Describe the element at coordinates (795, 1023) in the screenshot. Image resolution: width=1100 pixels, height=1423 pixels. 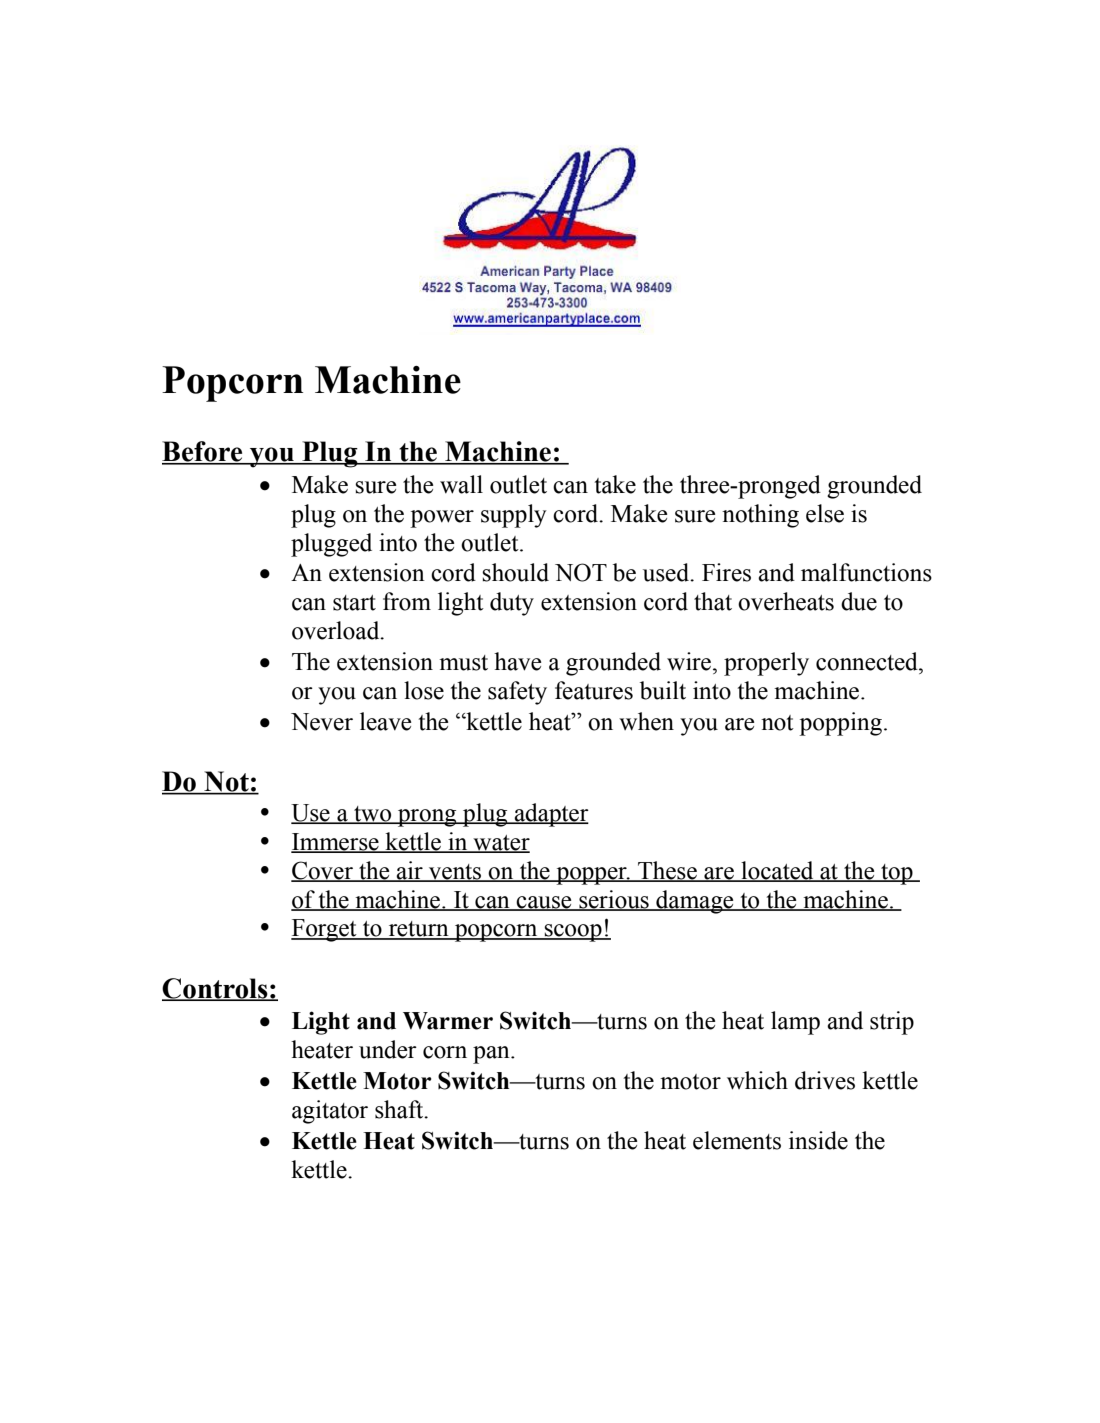
I see `lamp` at that location.
